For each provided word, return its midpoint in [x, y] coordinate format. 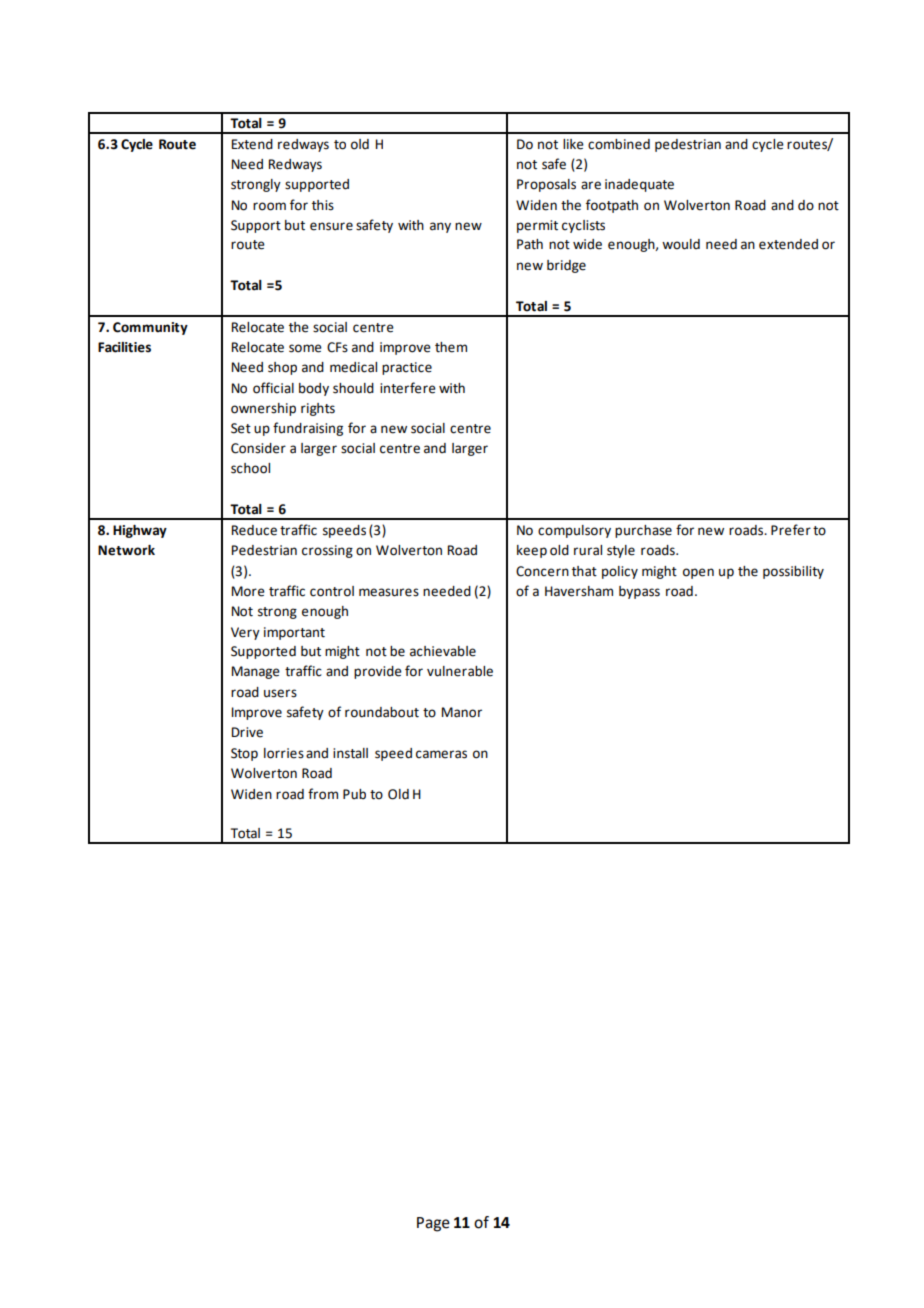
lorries [284, 753]
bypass [639, 592]
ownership [263, 409]
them [451, 347]
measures [389, 592]
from [323, 794]
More [248, 591]
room [269, 206]
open [698, 573]
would [681, 244]
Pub [354, 794]
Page [433, 1224]
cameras [441, 754]
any [440, 227]
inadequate [639, 185]
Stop [244, 754]
